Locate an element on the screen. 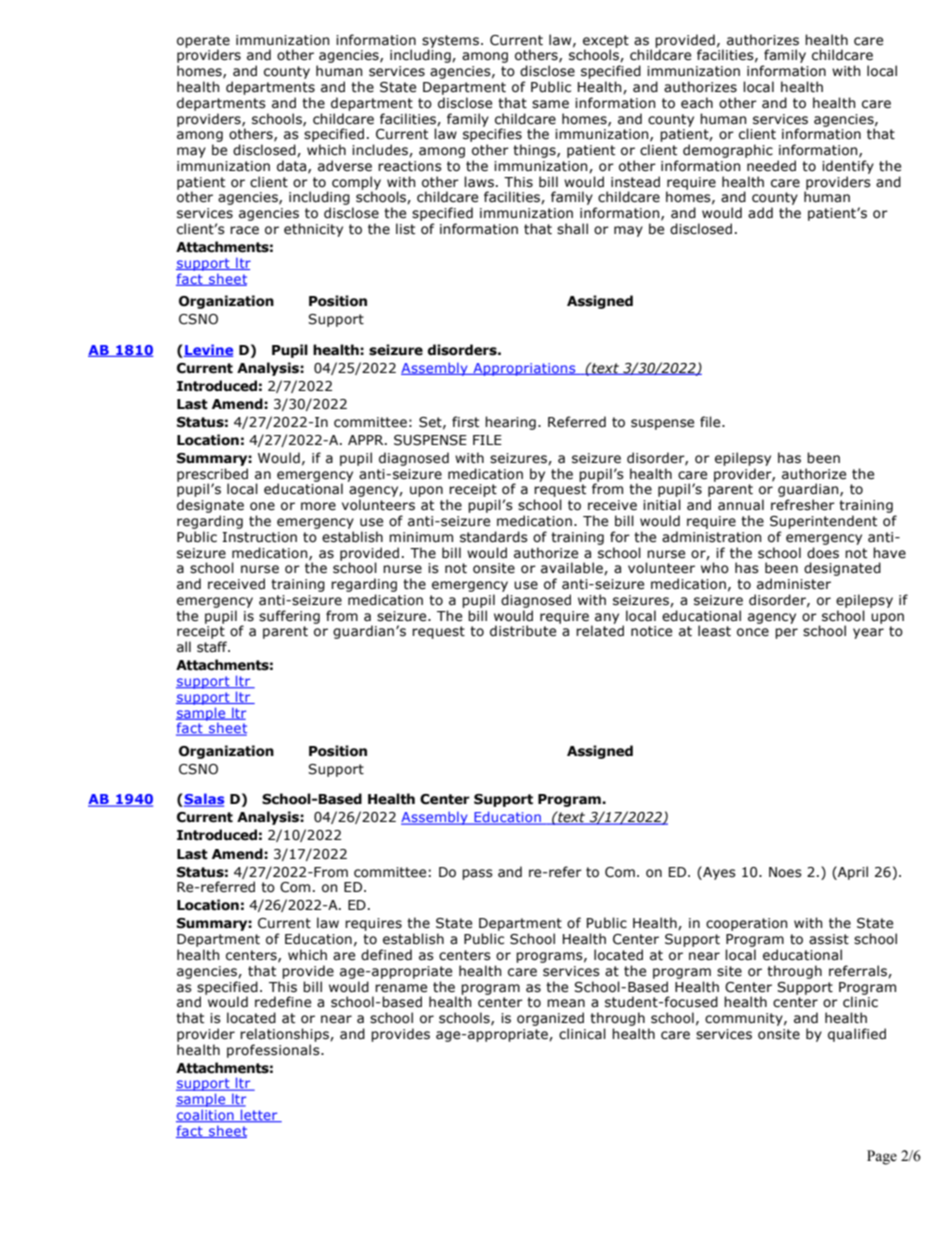  letter is located at coordinates (259, 1115).
